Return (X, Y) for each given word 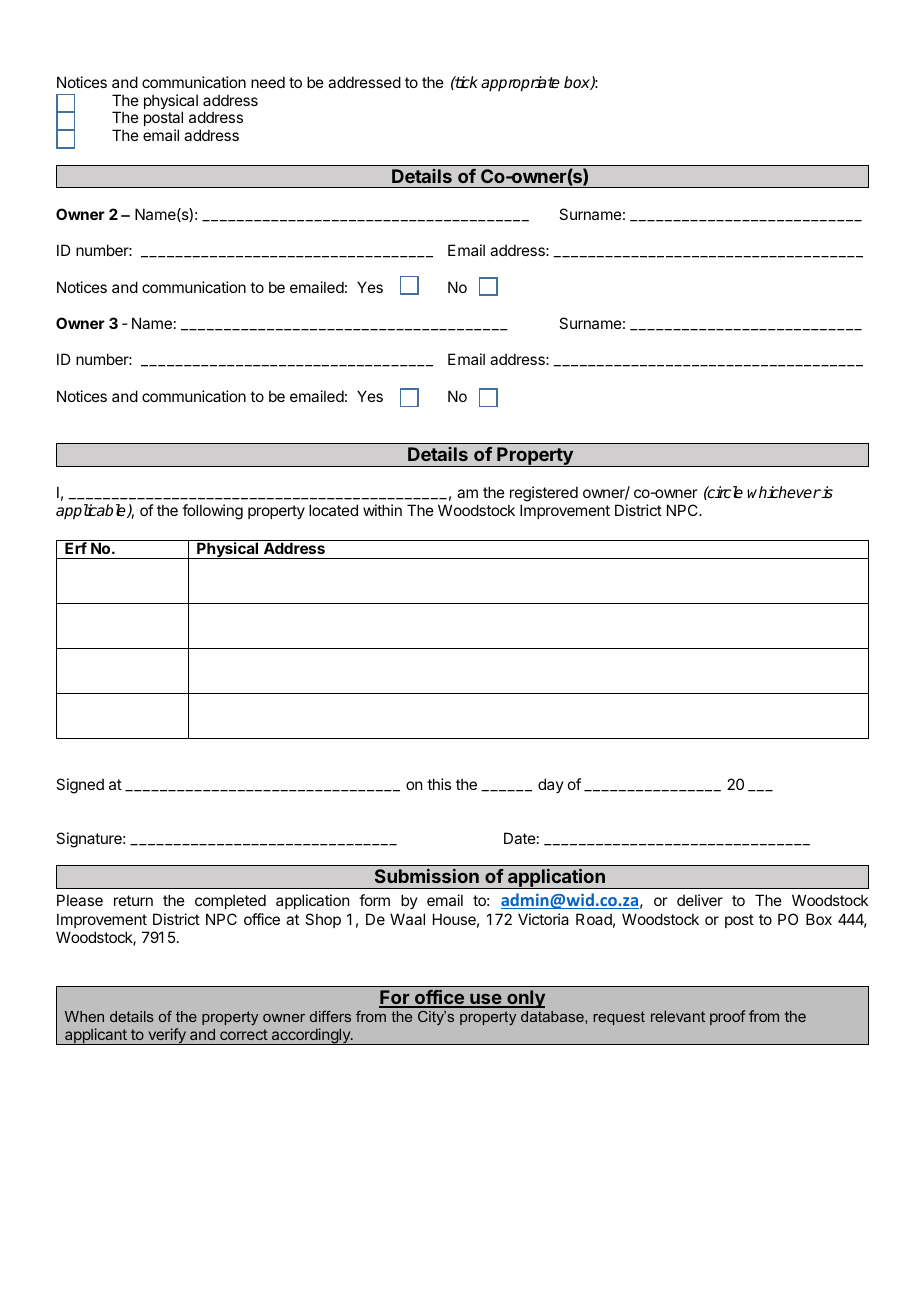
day (551, 785)
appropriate (520, 84)
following (212, 512)
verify (167, 1036)
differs (330, 1016)
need (268, 82)
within (382, 510)
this (439, 784)
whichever (784, 492)
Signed (80, 786)
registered (544, 494)
